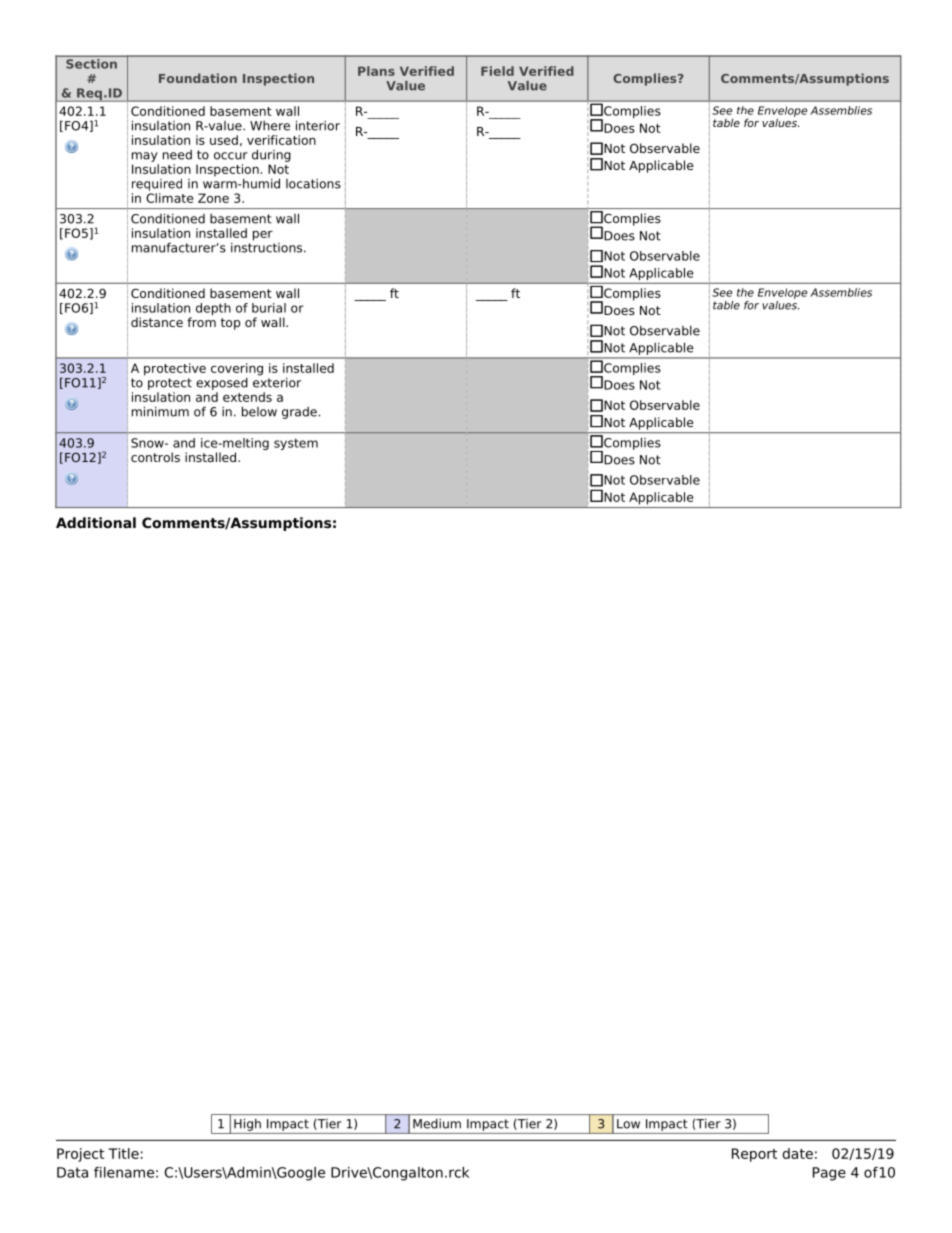  What do you see at coordinates (296, 444) in the screenshot?
I see `system` at bounding box center [296, 444].
